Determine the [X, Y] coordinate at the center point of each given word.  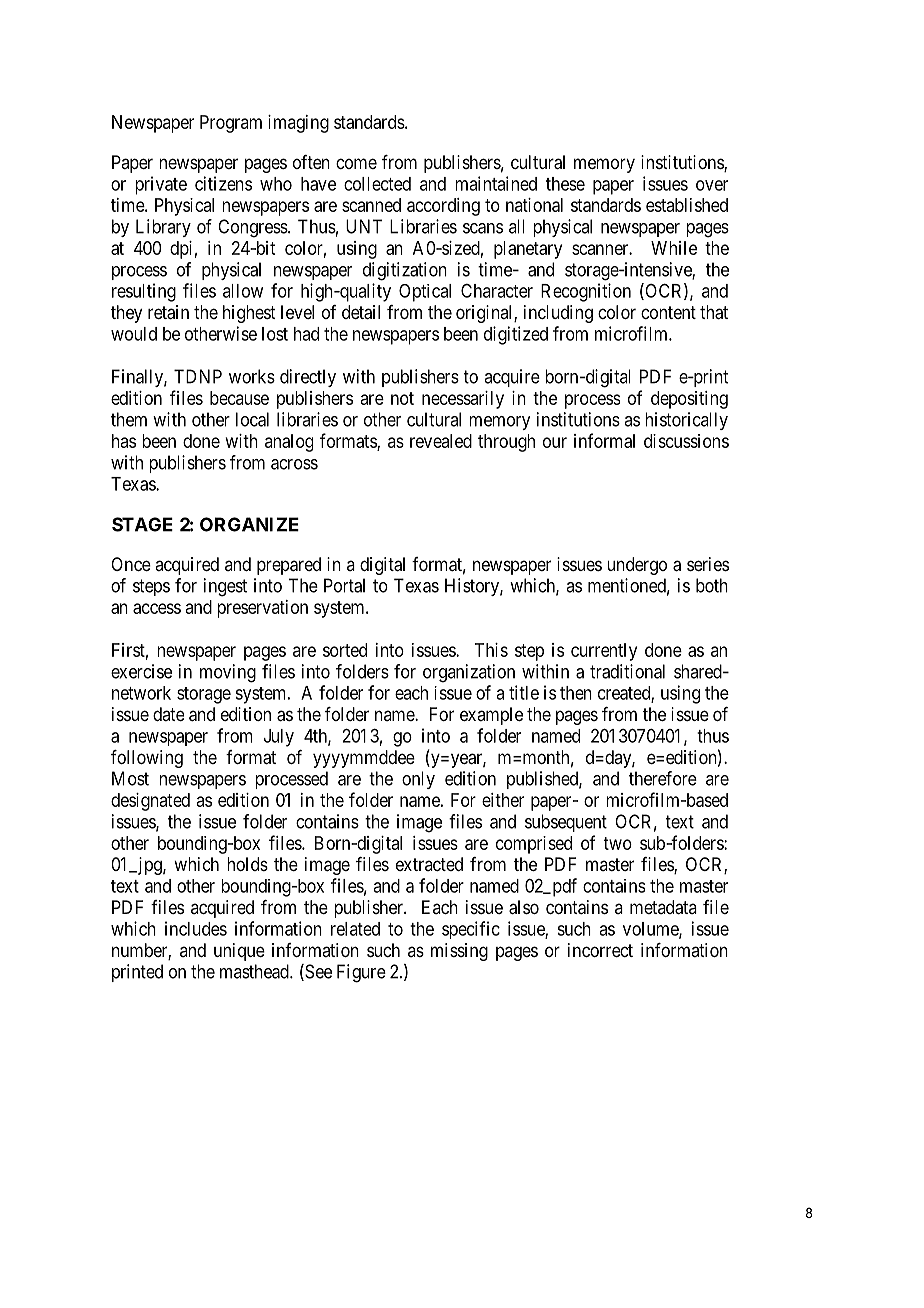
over [712, 185]
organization [469, 673]
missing [459, 952]
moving [228, 673]
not [402, 398]
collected [377, 184]
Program [231, 124]
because [239, 398]
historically [687, 421]
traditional [627, 671]
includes [196, 928]
